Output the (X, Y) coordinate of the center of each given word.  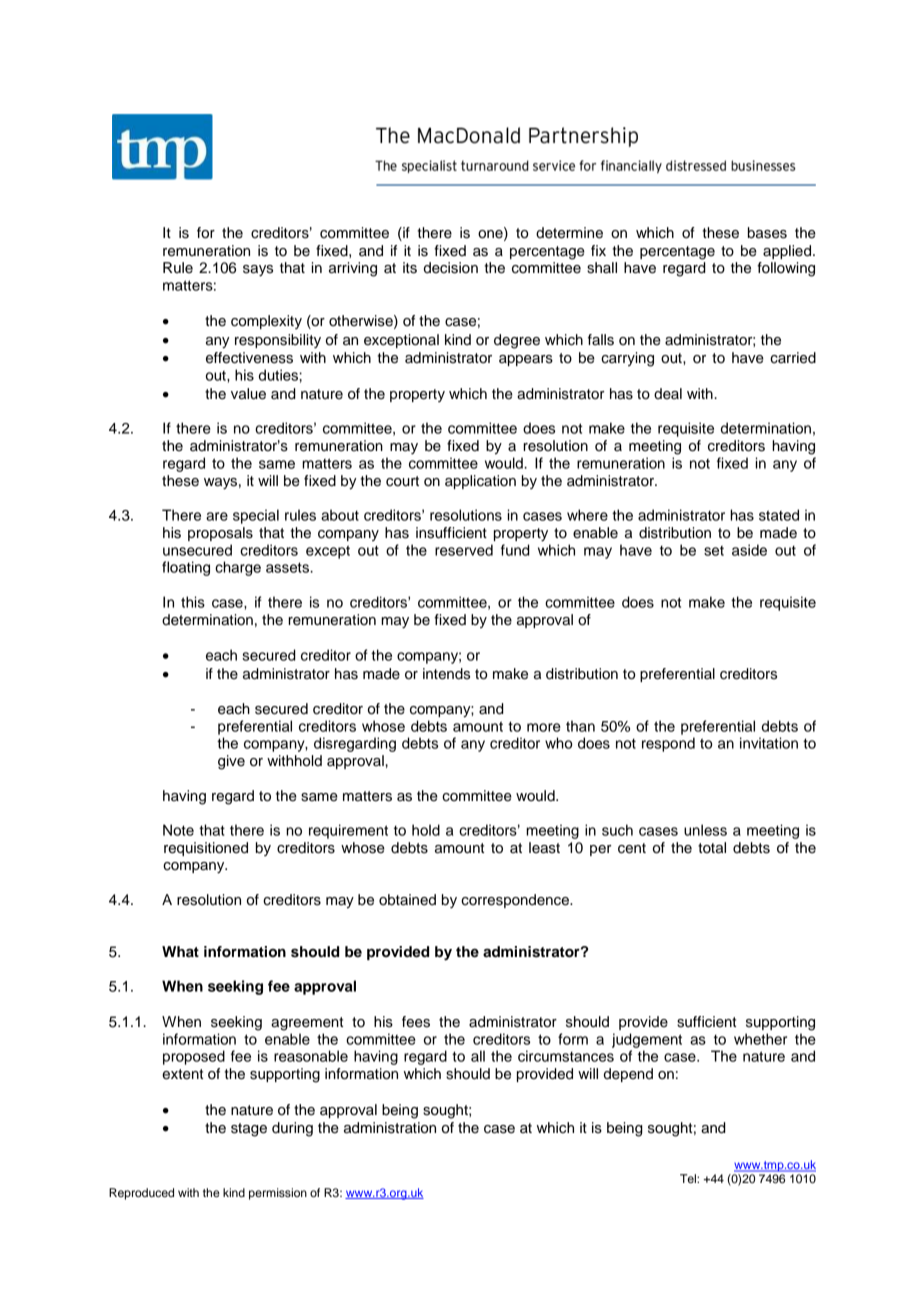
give (231, 762)
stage (249, 1130)
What (180, 952)
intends (446, 674)
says (258, 271)
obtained (407, 900)
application (480, 482)
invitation (769, 743)
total (712, 848)
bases (767, 233)
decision (451, 268)
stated (779, 515)
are (217, 516)
